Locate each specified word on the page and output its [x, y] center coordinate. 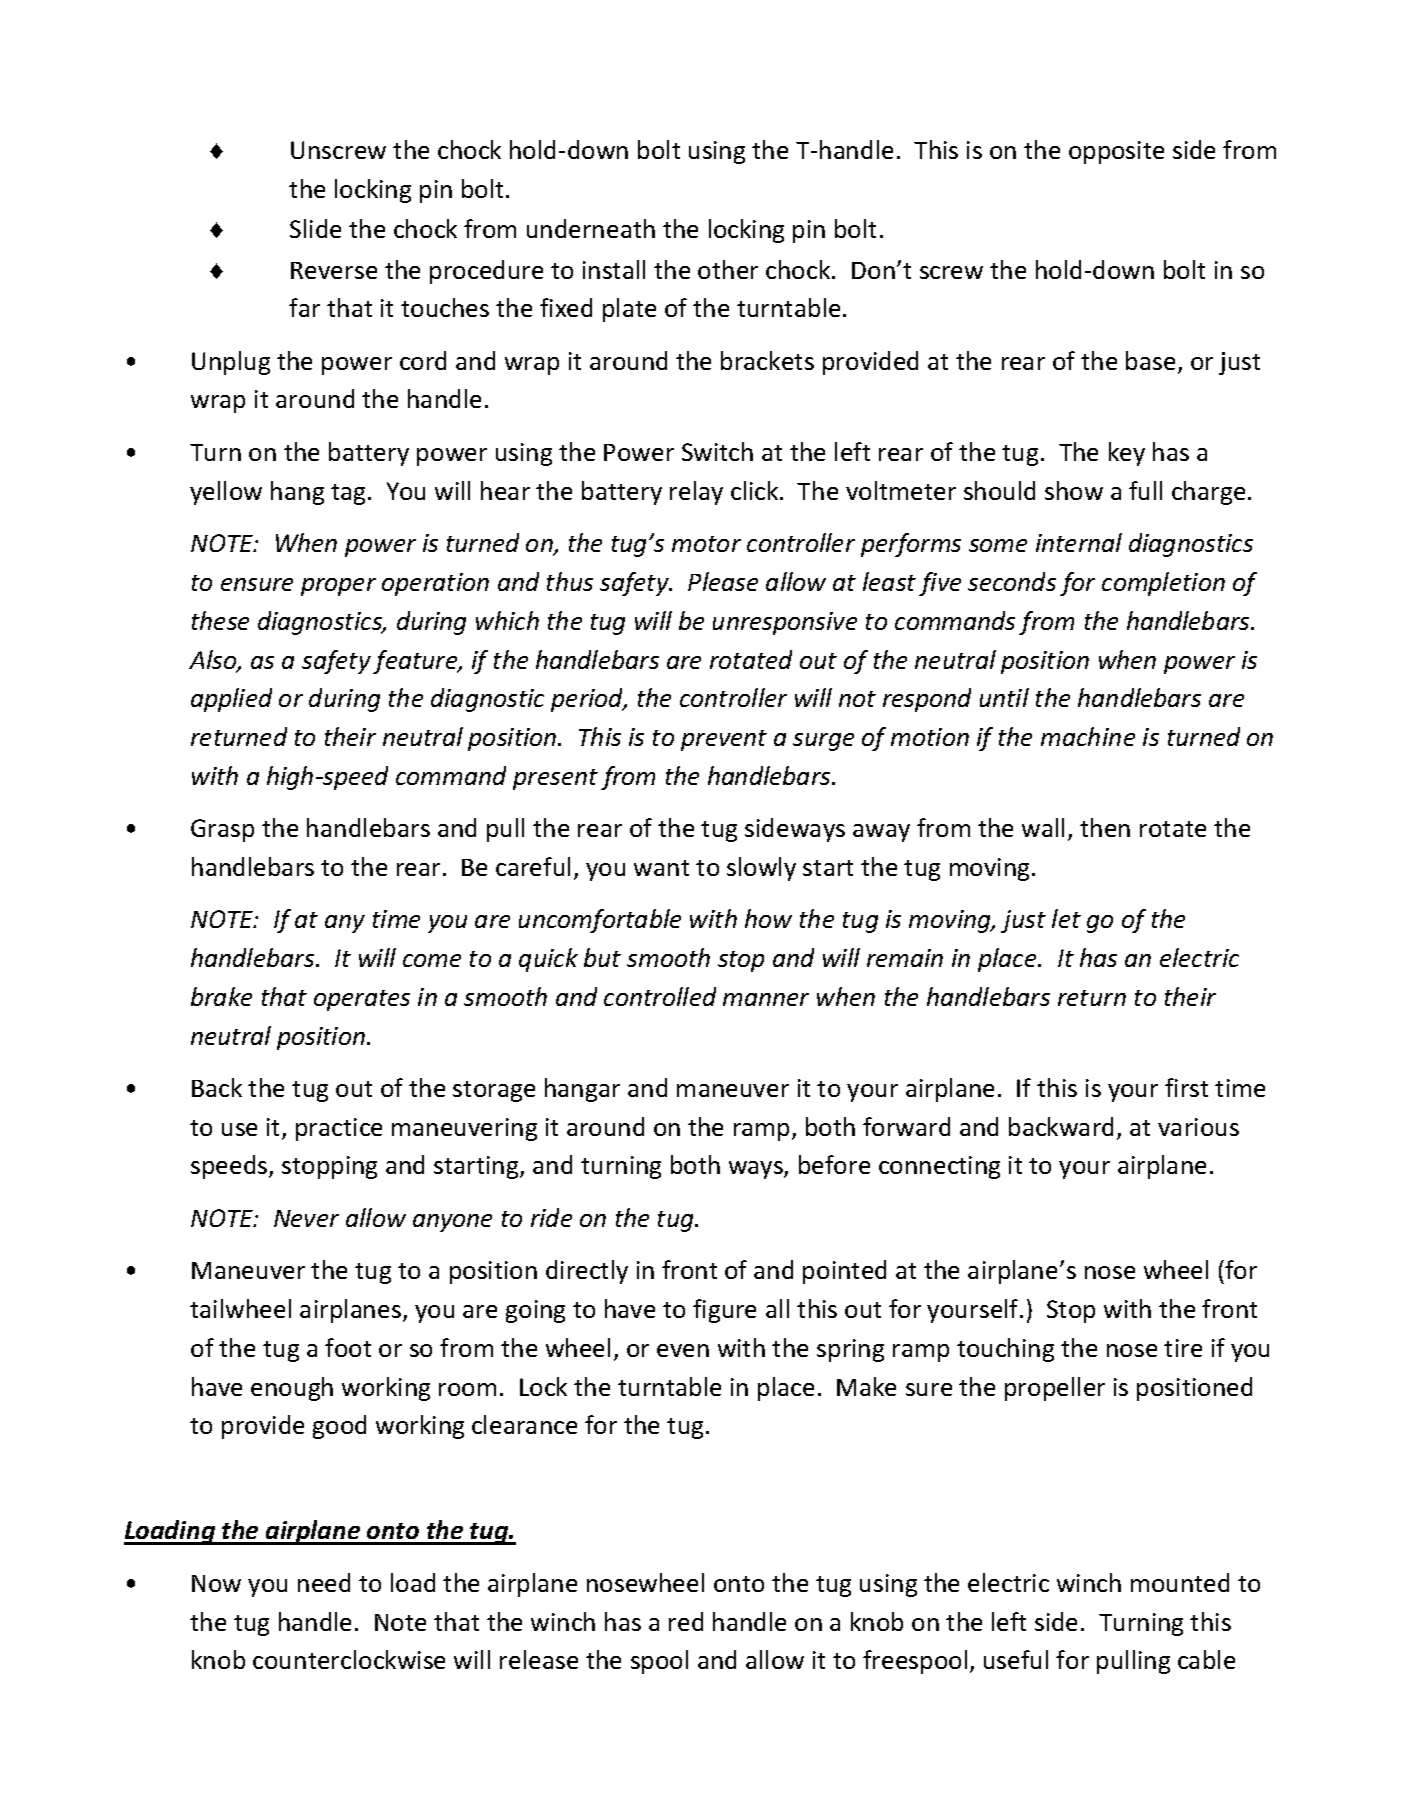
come [432, 960]
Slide [315, 228]
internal [1079, 542]
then [1105, 827]
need [324, 1582]
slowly [761, 869]
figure [724, 1311]
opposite [1116, 152]
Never [306, 1218]
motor [706, 544]
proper [338, 587]
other [728, 269]
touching [1005, 1350]
